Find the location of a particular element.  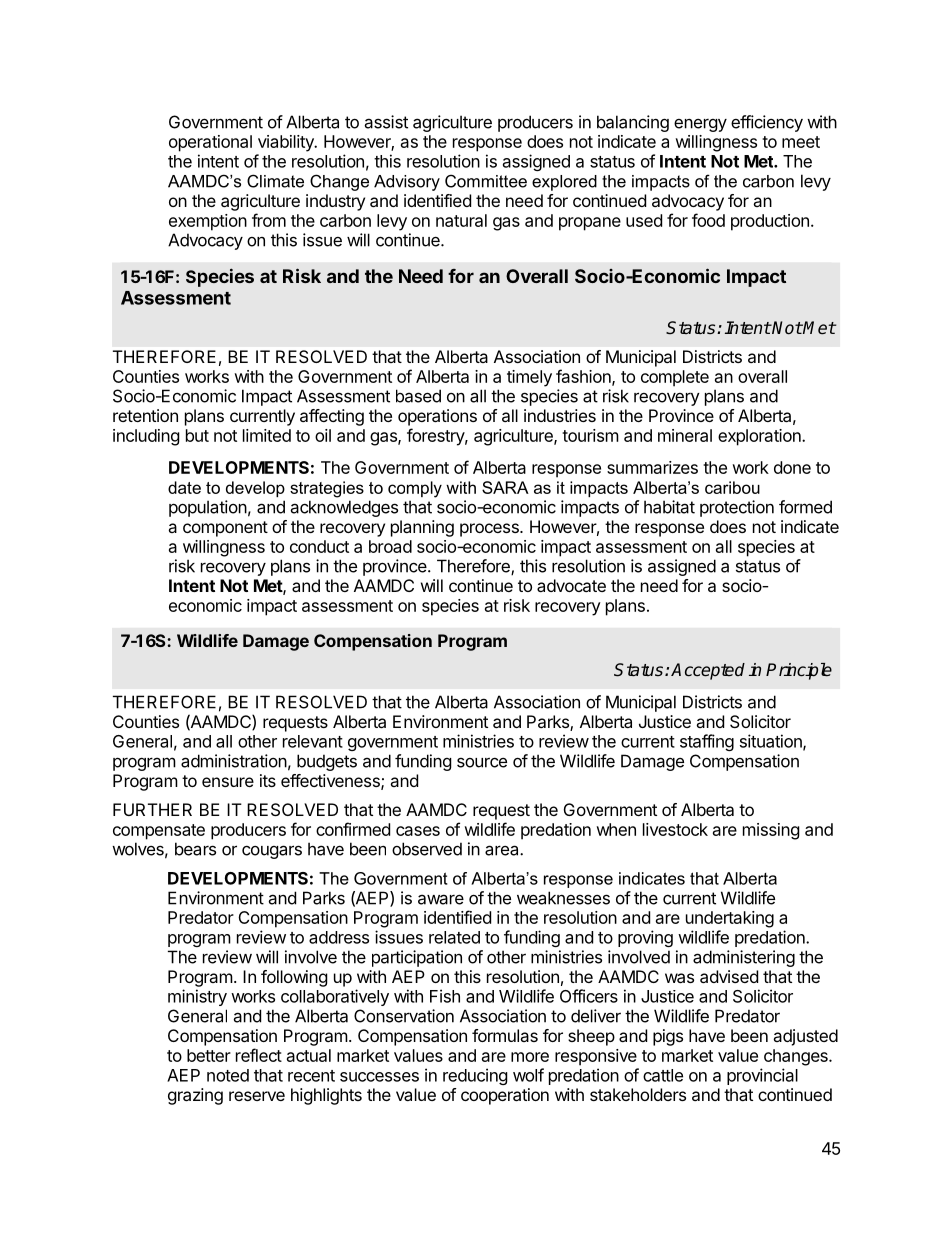

Accepted is located at coordinates (708, 671).
